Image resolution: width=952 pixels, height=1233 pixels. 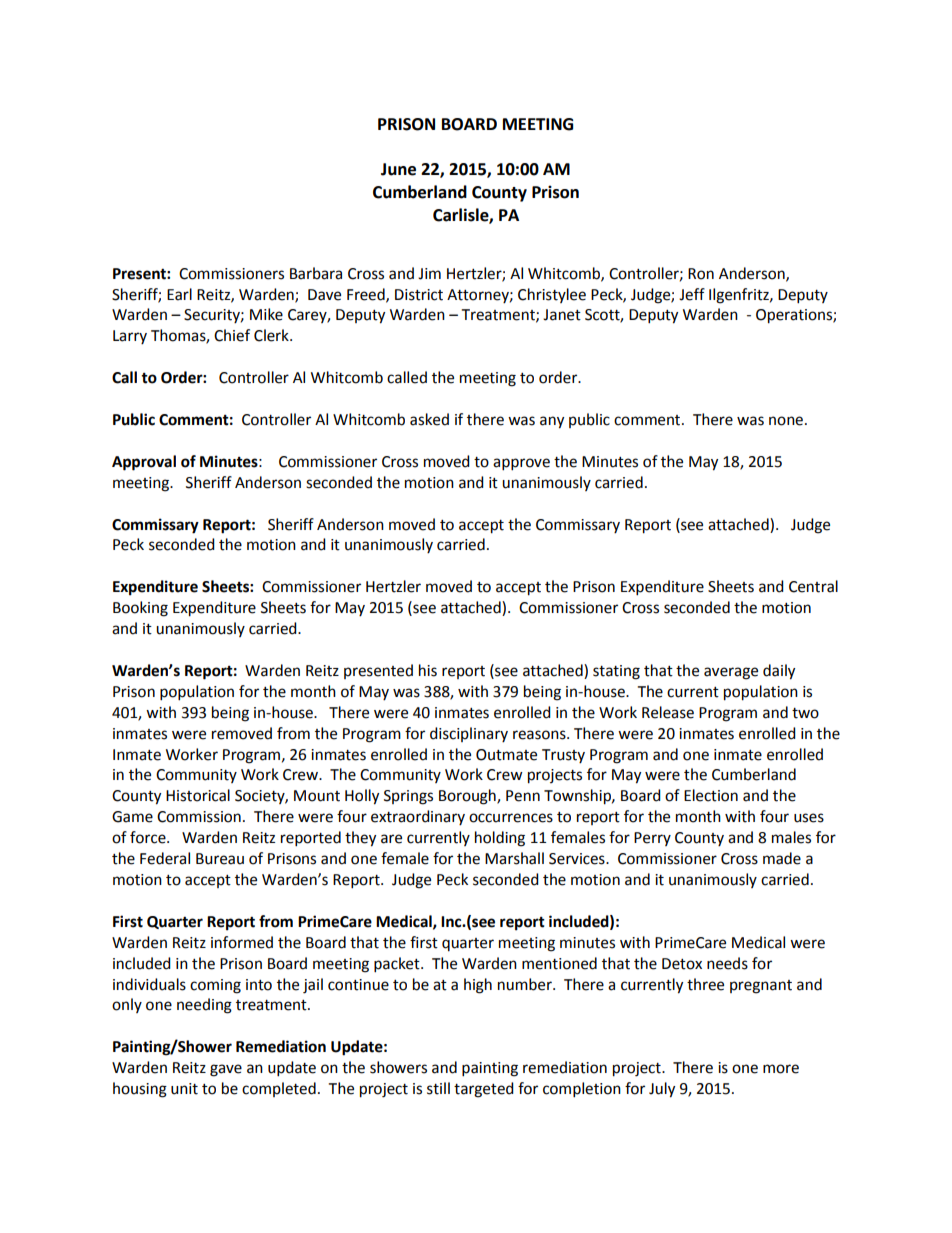 What do you see at coordinates (226, 1070) in the document?
I see `gave` at bounding box center [226, 1070].
